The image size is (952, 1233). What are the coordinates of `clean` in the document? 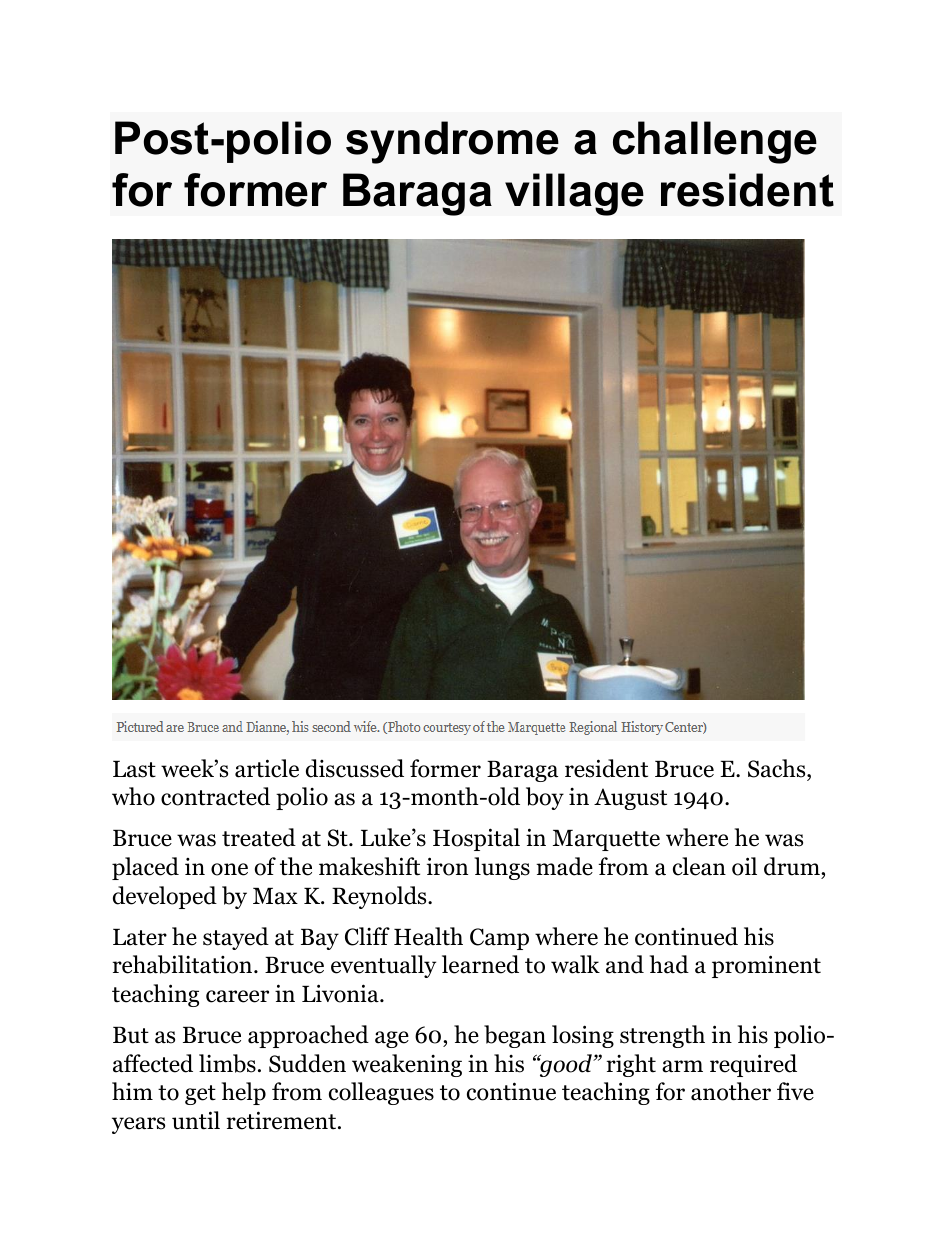 It's located at (699, 866).
